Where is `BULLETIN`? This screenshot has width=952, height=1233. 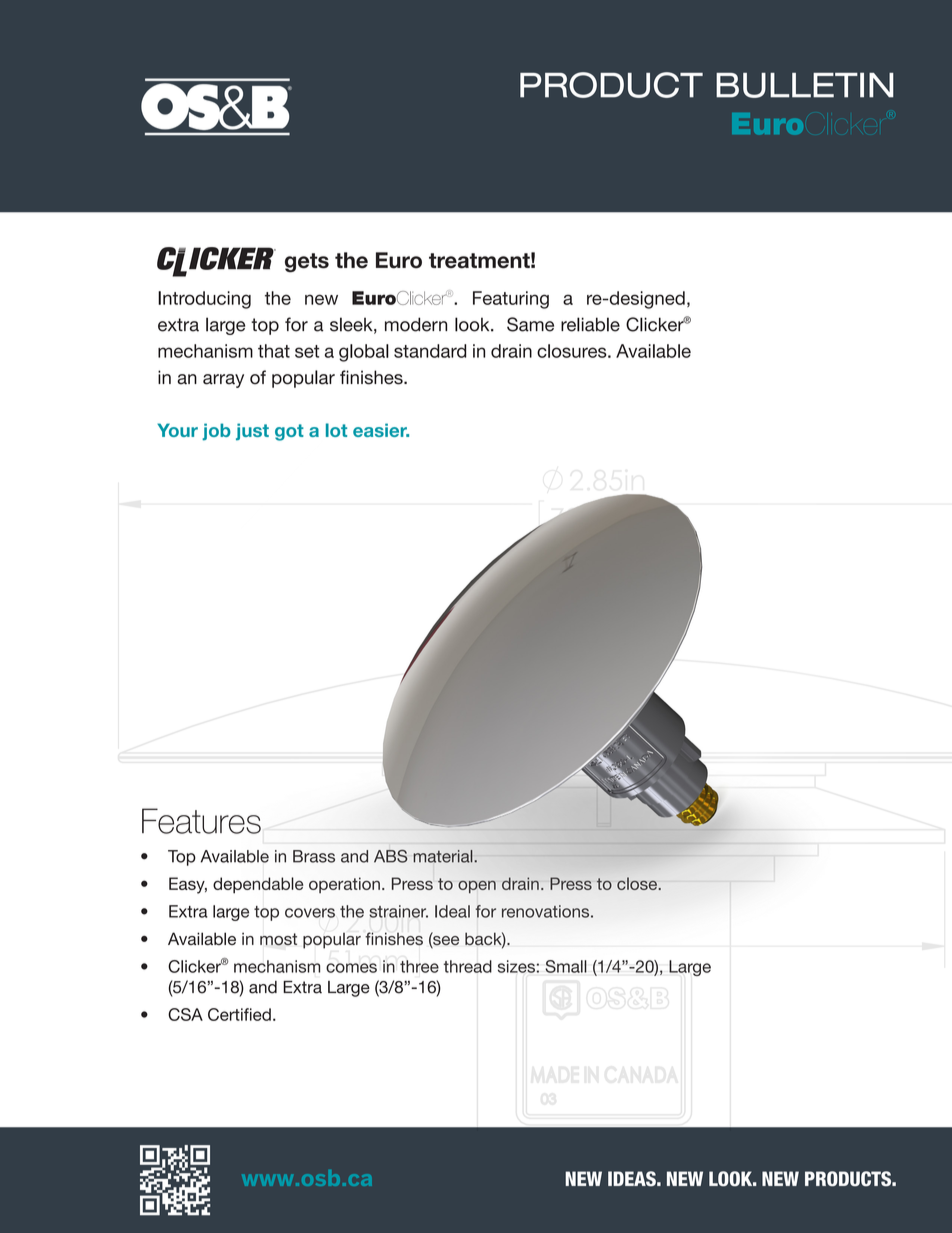 BULLETIN is located at coordinates (805, 85).
